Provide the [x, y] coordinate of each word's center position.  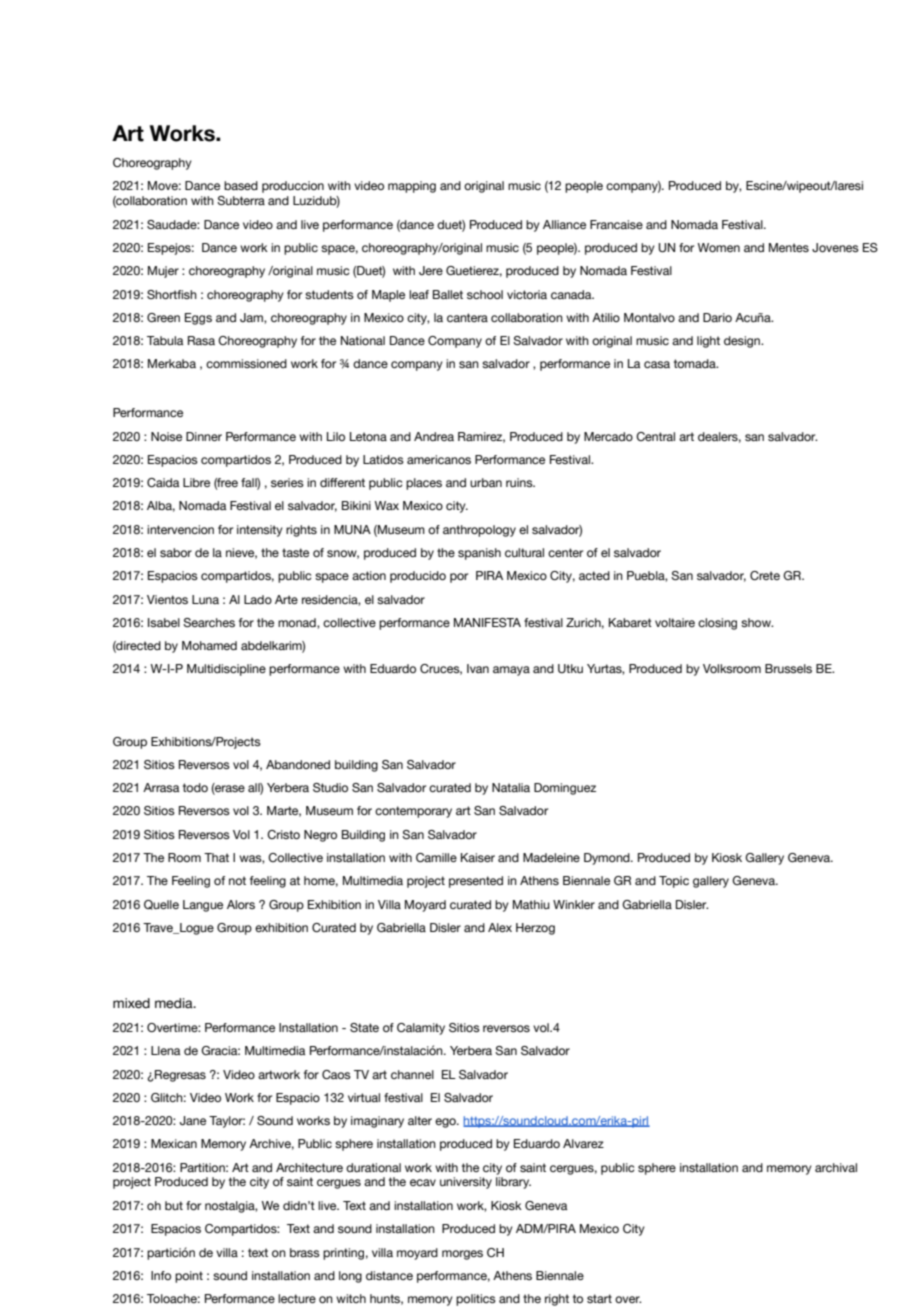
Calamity [421, 1029]
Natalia [511, 787]
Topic [674, 882]
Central [655, 436]
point [189, 1277]
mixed [131, 1003]
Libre [196, 482]
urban [486, 482]
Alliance [564, 224]
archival [836, 1167]
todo [195, 787]
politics [476, 1300]
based [241, 185]
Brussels [788, 669]
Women [719, 247]
